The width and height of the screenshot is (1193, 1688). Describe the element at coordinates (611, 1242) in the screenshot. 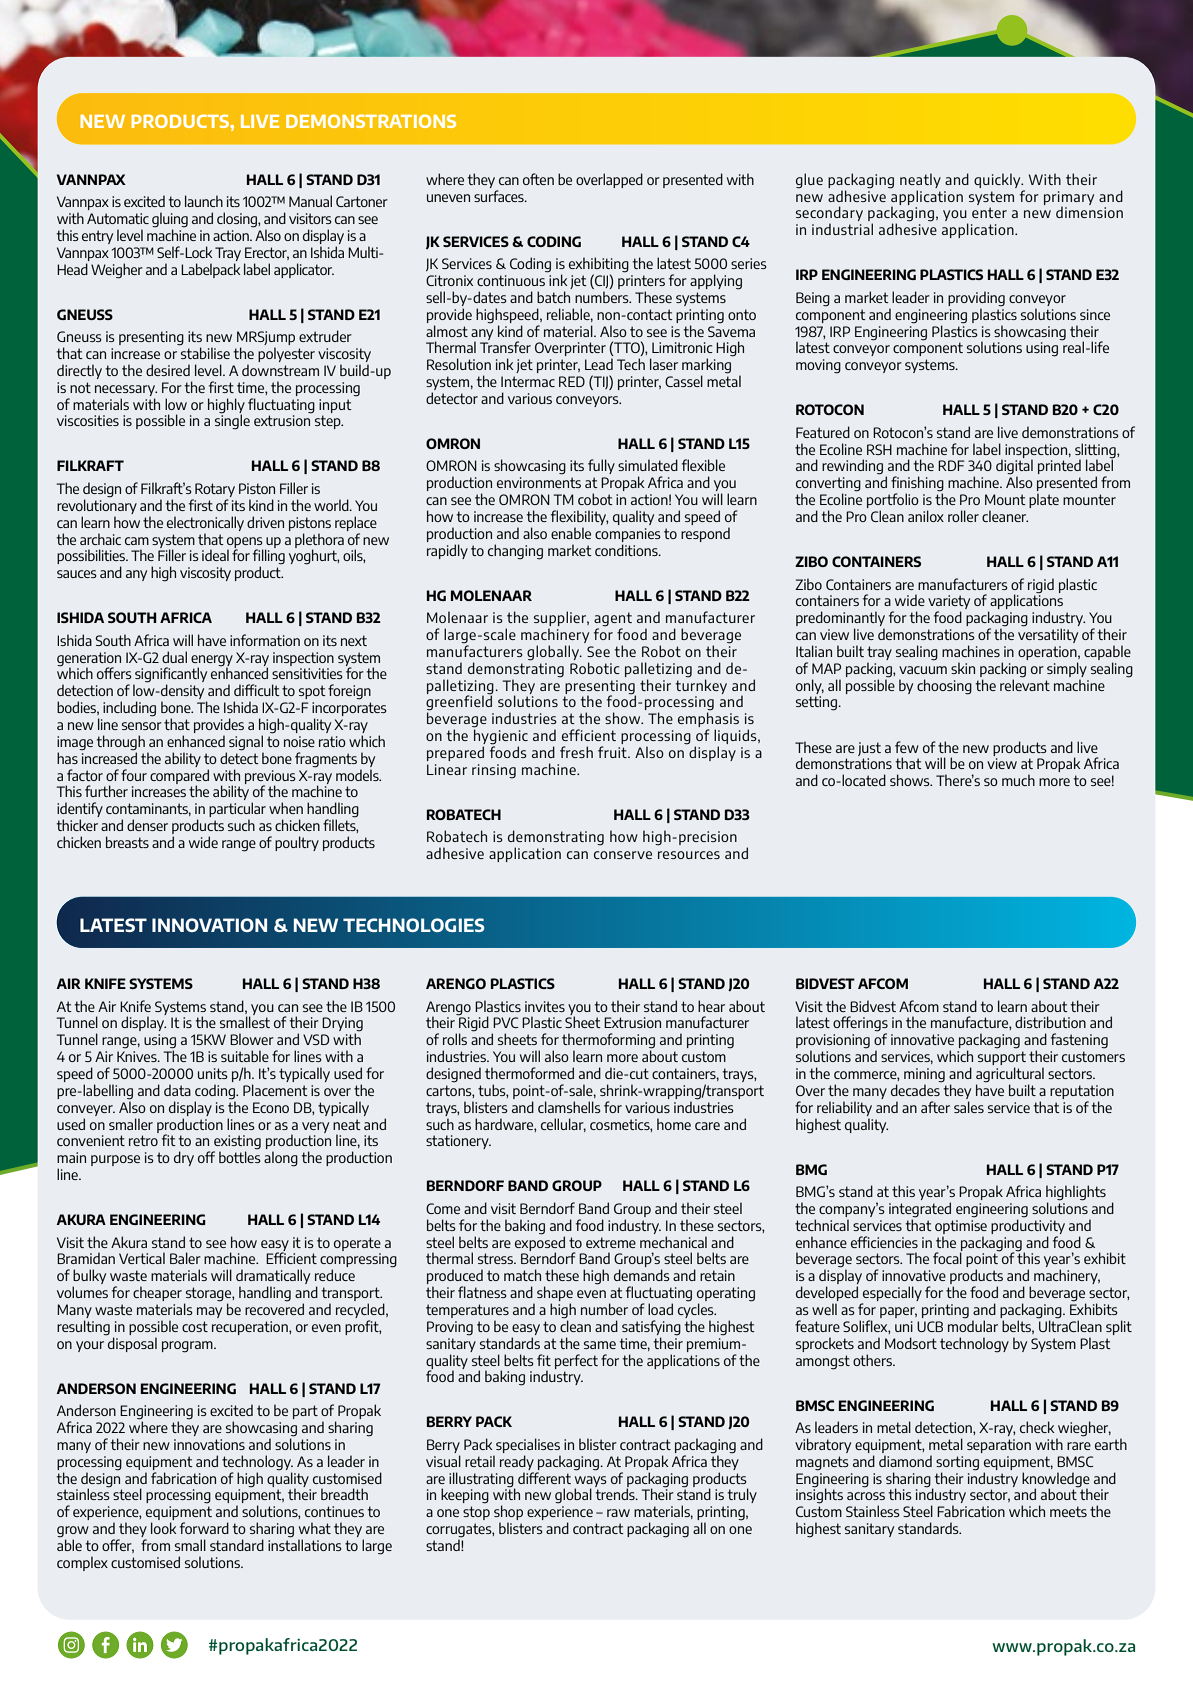

I see `extreme` at that location.
